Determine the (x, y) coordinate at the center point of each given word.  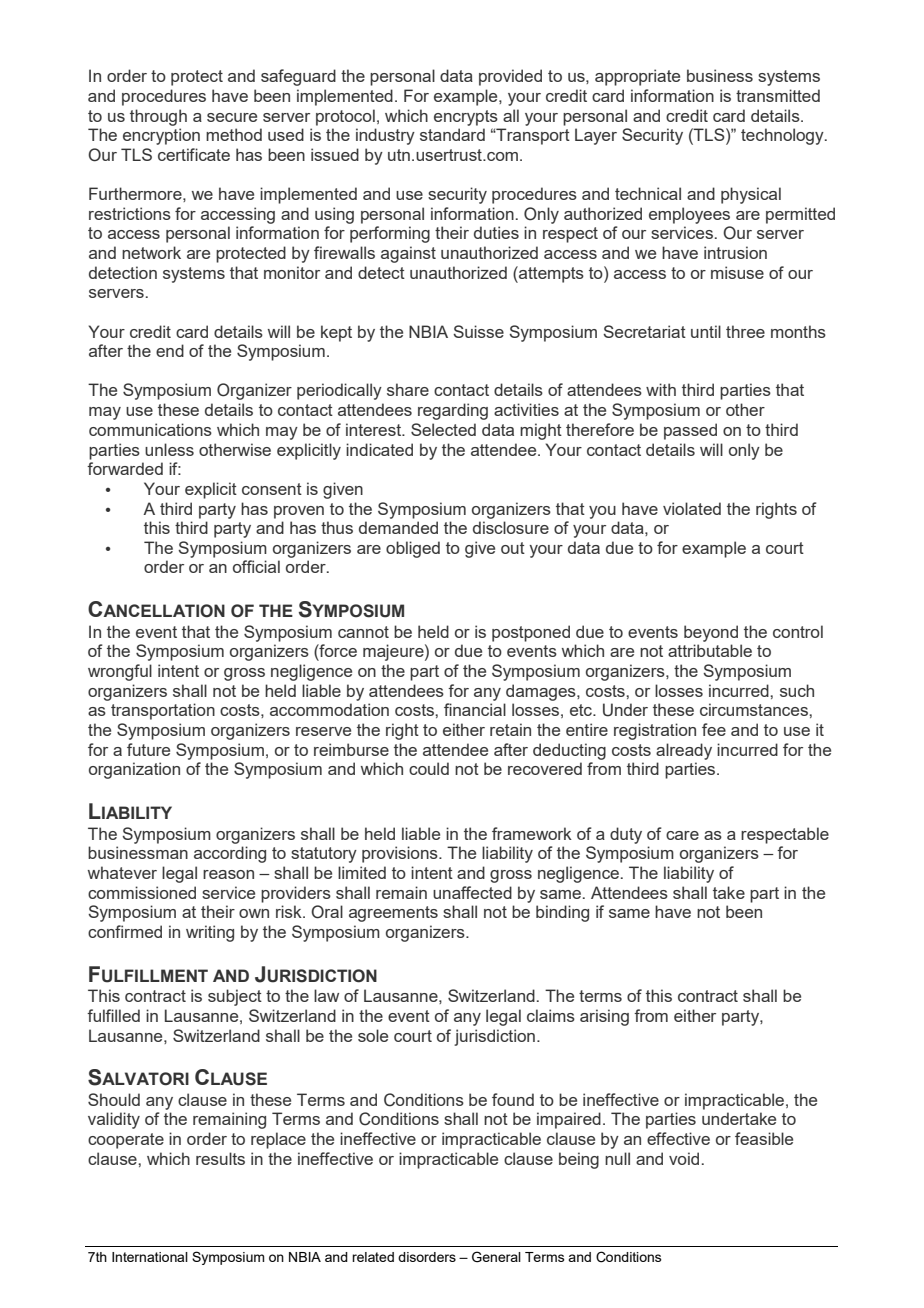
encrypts (466, 118)
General (496, 1257)
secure (232, 117)
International (150, 1257)
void (684, 1158)
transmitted (778, 95)
